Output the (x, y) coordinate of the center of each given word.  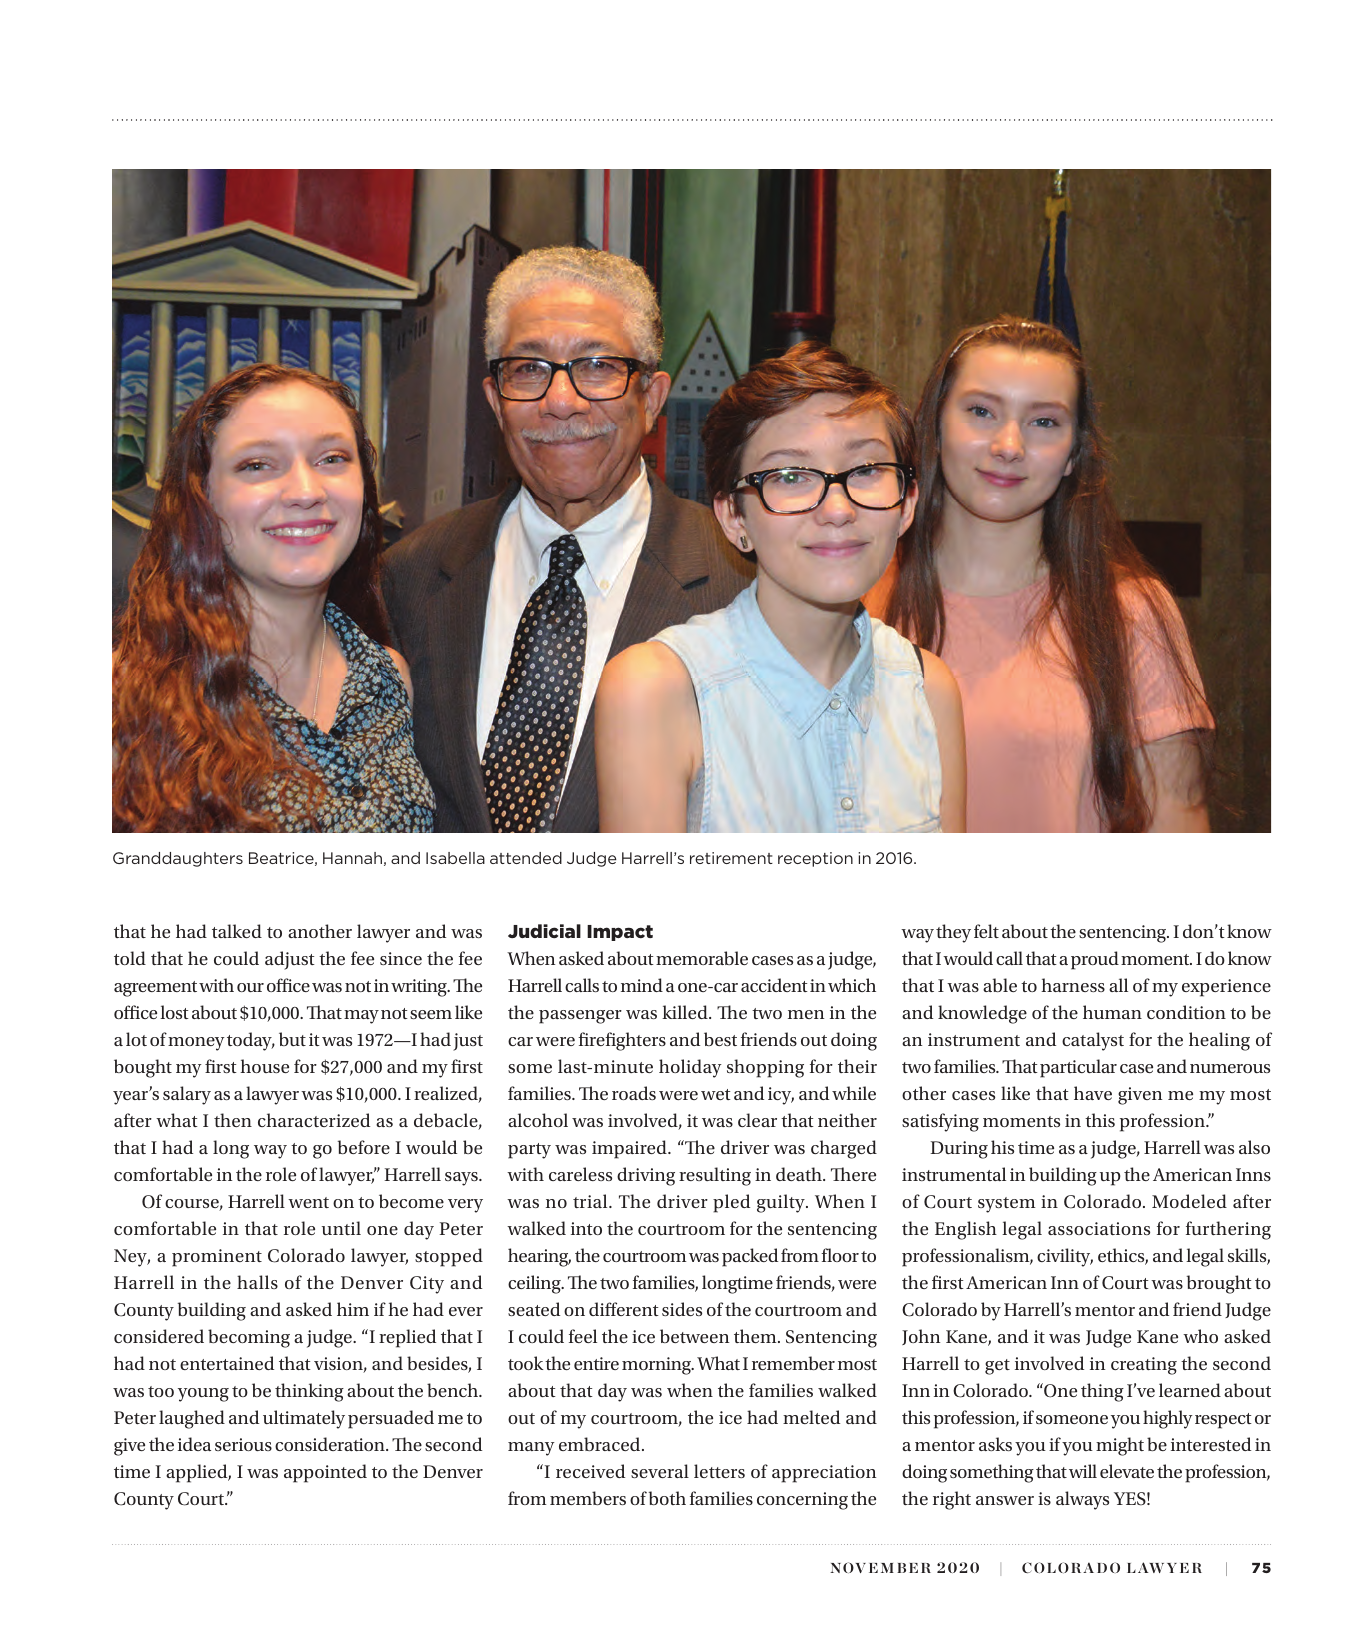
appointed (325, 1473)
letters (719, 1471)
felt (986, 931)
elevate (1127, 1471)
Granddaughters (178, 859)
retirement (731, 858)
